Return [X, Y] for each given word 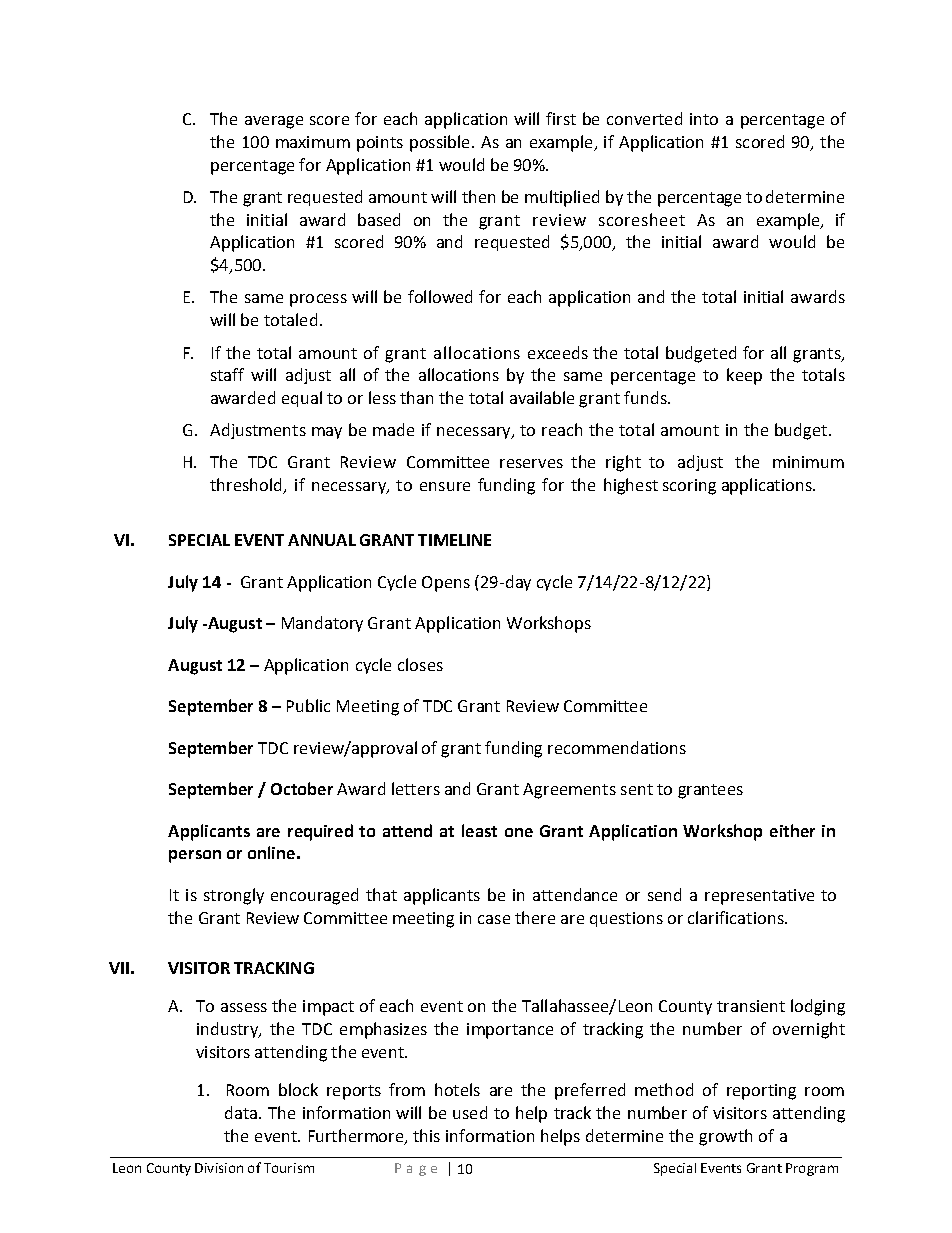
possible [439, 143]
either [792, 830]
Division [219, 1168]
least [479, 830]
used [470, 1112]
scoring [689, 487]
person [195, 856]
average [274, 122]
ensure [445, 486]
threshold [247, 486]
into [704, 119]
